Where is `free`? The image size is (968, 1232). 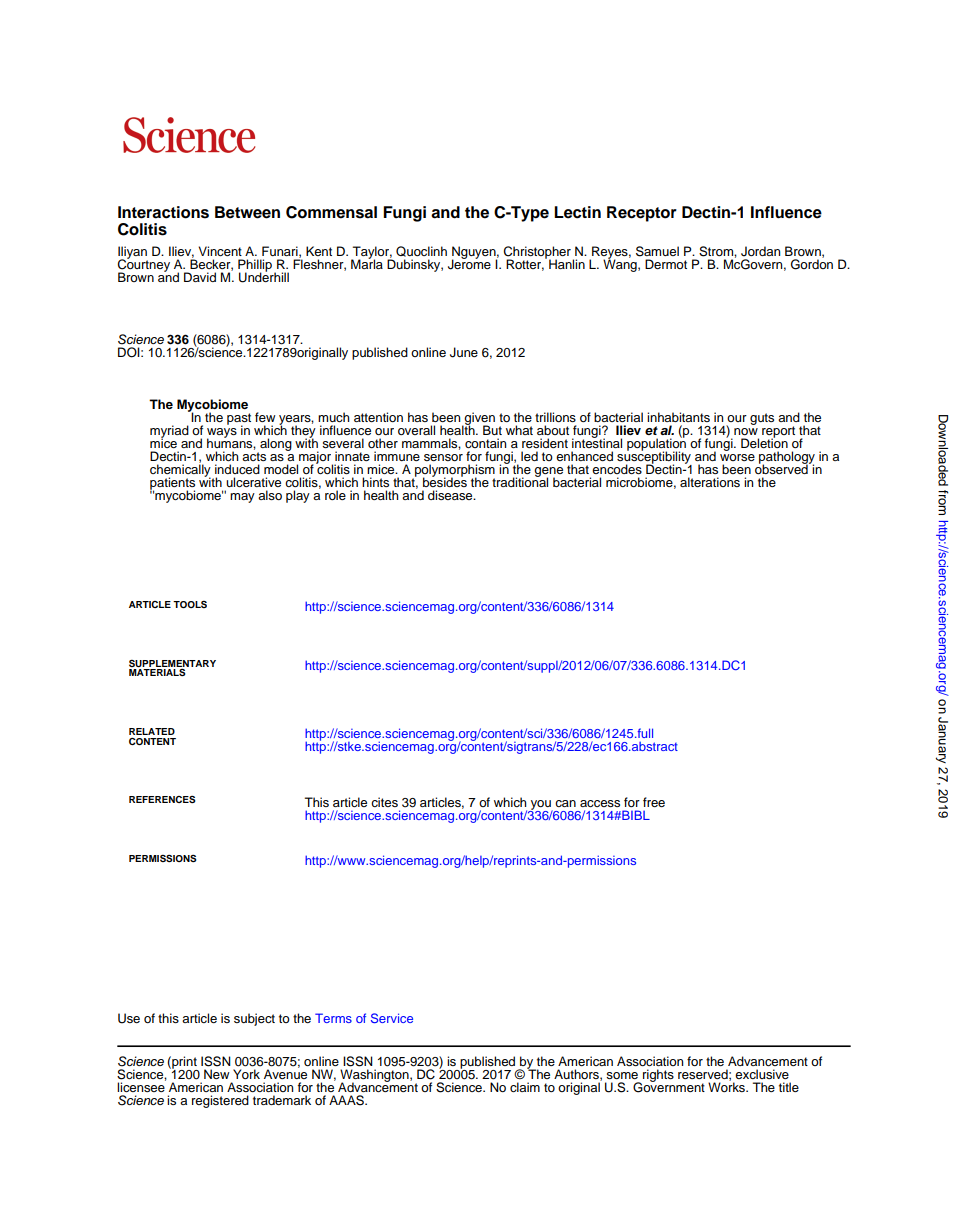 free is located at coordinates (654, 802).
